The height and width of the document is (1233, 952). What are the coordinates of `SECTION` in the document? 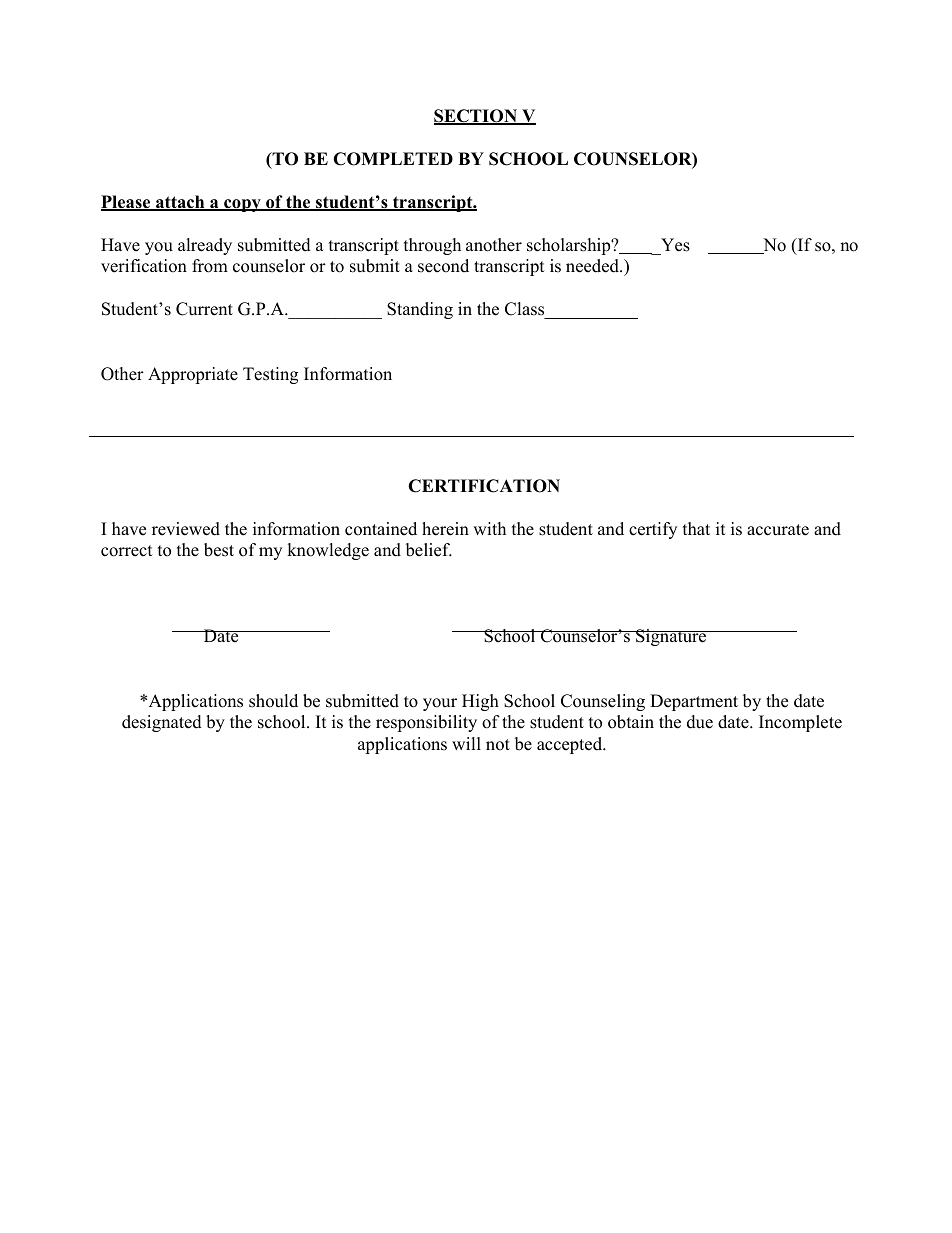 It's located at (477, 117).
